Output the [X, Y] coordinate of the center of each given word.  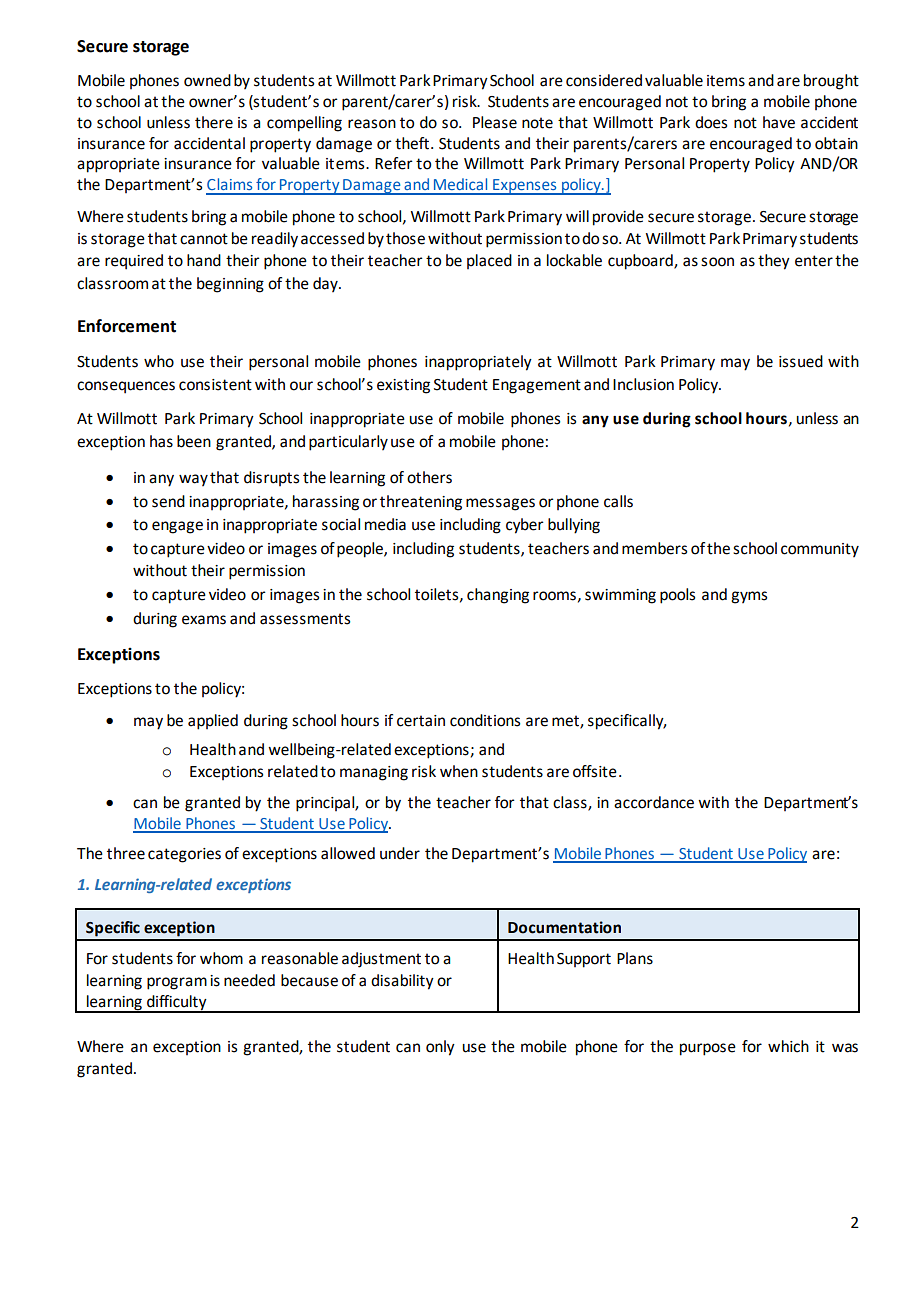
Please [495, 122]
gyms [749, 597]
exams [204, 620]
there [214, 122]
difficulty [177, 1003]
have [779, 122]
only [440, 1048]
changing [498, 596]
